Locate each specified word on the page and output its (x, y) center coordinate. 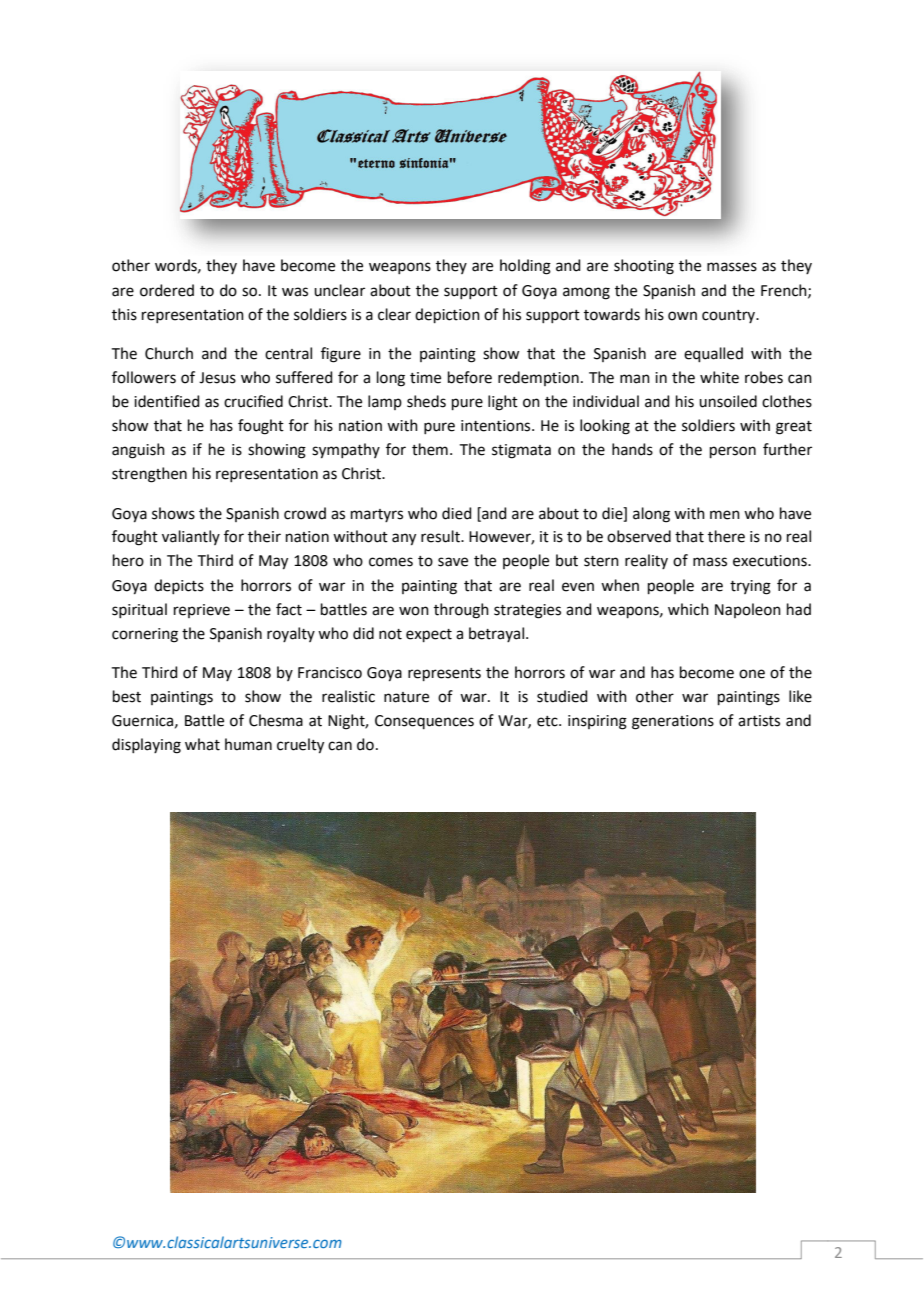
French (785, 291)
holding (525, 267)
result (441, 536)
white (719, 377)
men (725, 515)
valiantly (191, 537)
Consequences (424, 722)
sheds (426, 401)
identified (167, 401)
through (461, 611)
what (202, 744)
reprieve (202, 611)
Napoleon (748, 610)
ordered (167, 290)
